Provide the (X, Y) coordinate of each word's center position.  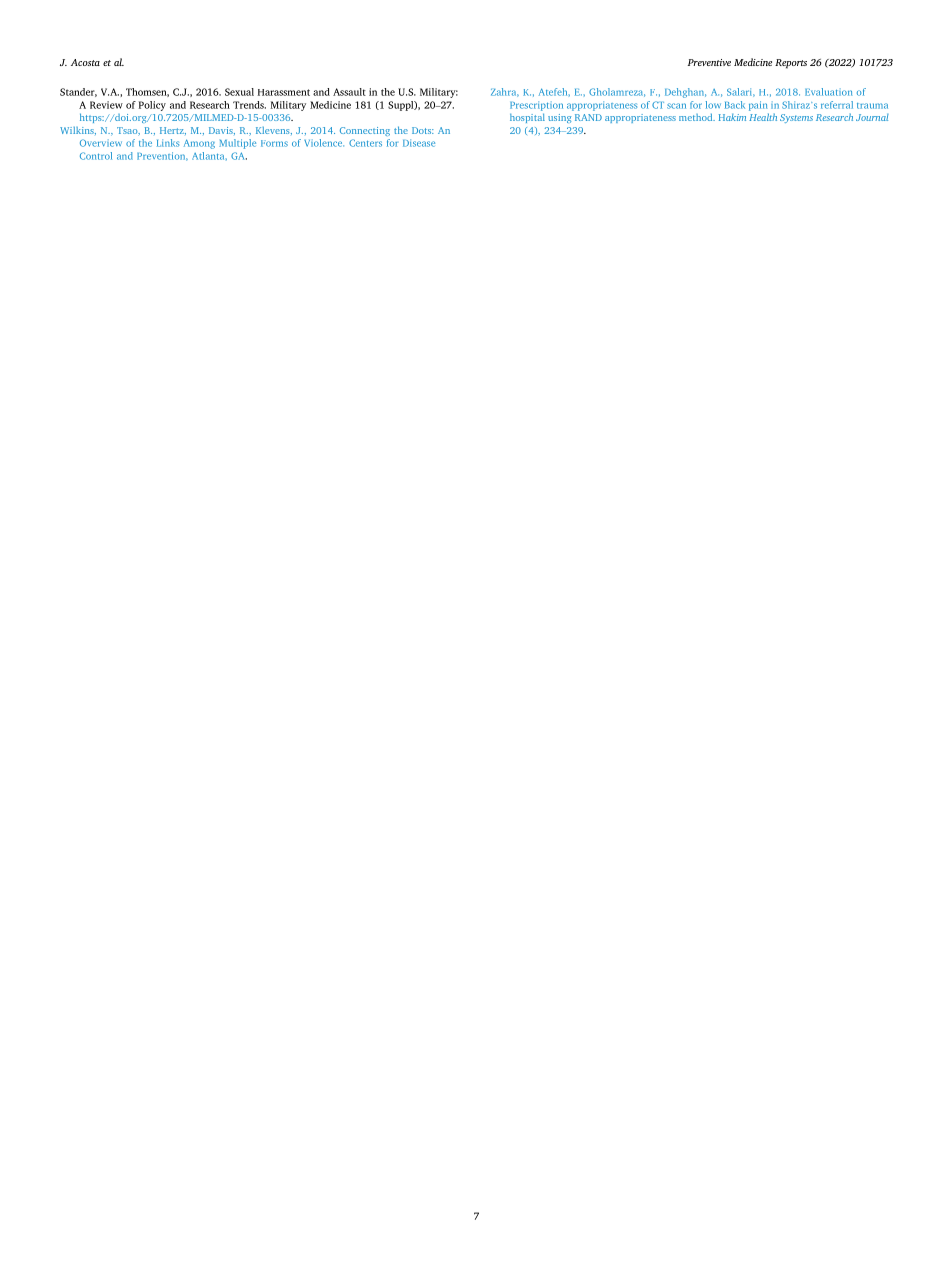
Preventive (709, 62)
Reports (791, 64)
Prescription (536, 106)
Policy (152, 106)
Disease (419, 143)
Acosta (85, 62)
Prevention (162, 156)
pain (758, 106)
